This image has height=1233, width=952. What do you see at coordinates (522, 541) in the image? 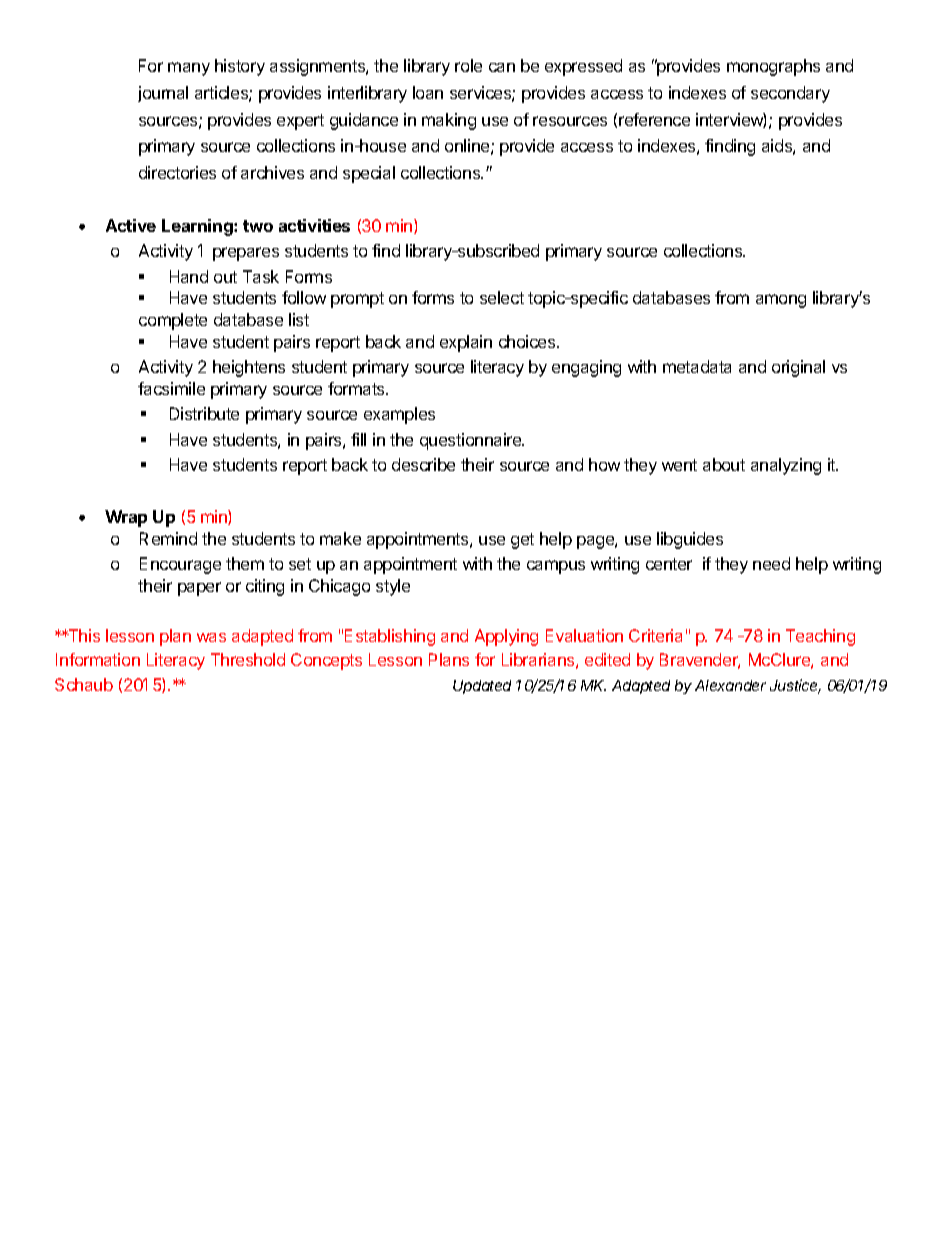
I see `get` at bounding box center [522, 541].
